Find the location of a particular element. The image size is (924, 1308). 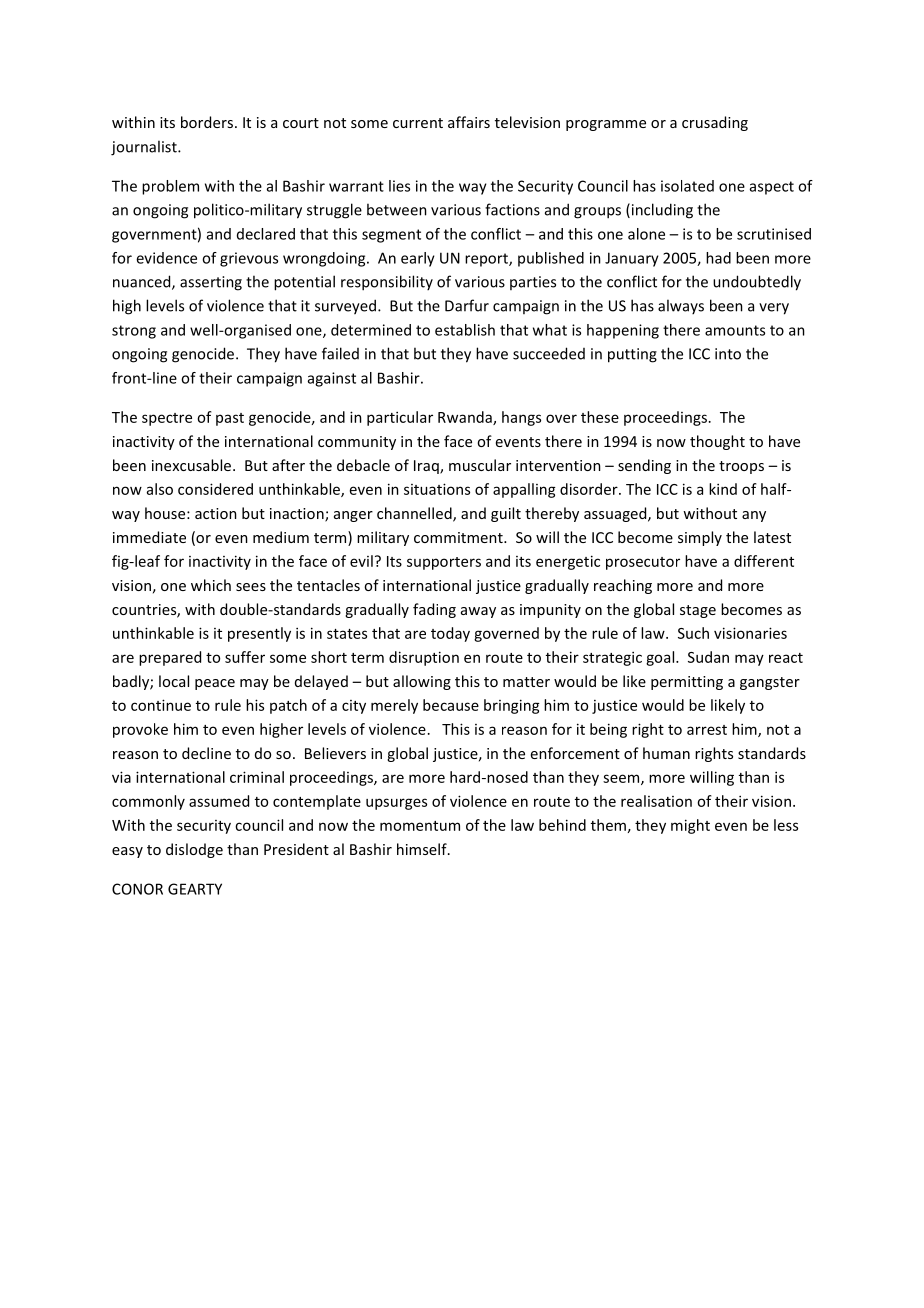

peace is located at coordinates (215, 684).
